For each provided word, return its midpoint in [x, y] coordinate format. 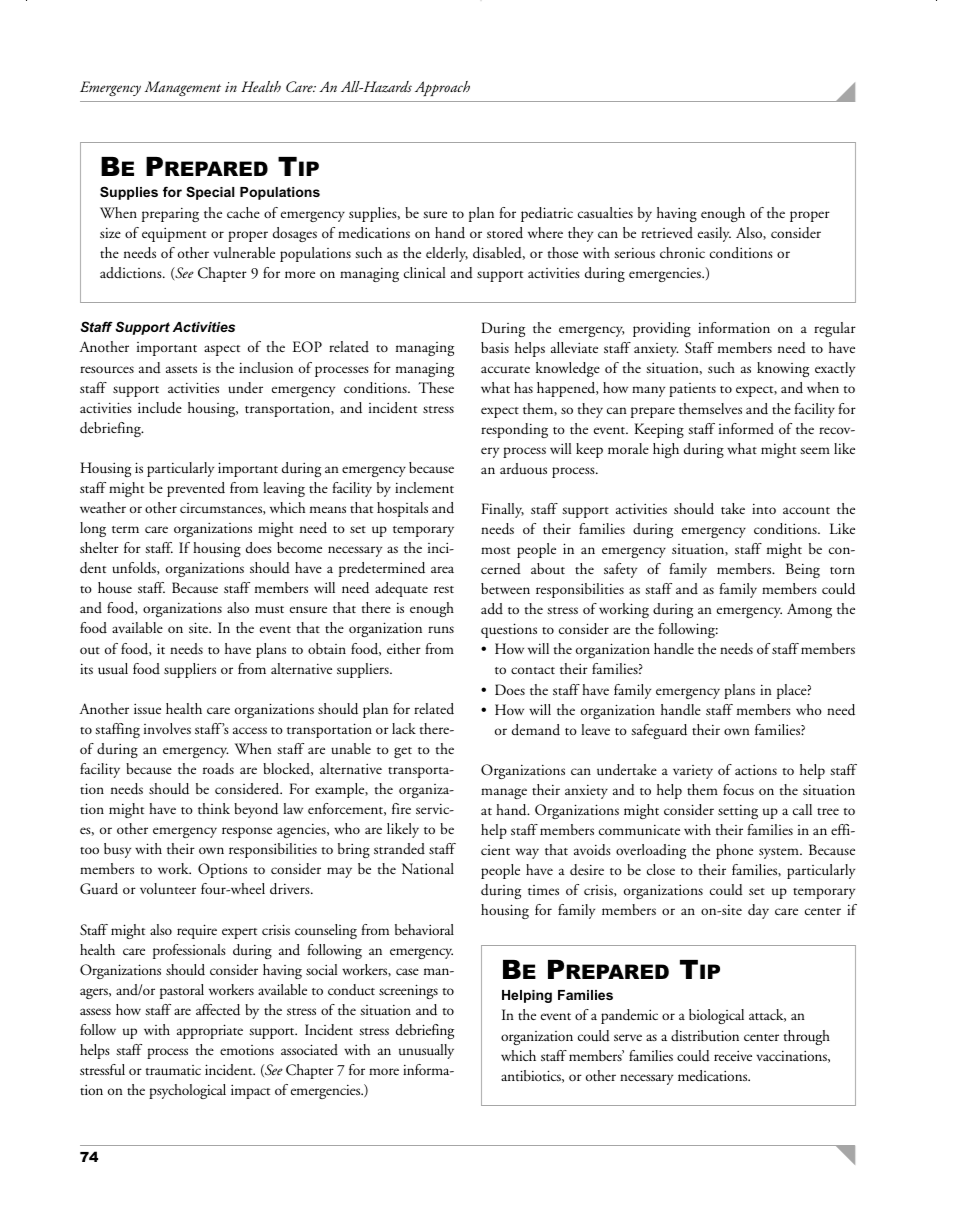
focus [738, 789]
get [403, 752]
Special [210, 193]
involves [167, 728]
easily [714, 234]
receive [733, 1055]
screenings [408, 991]
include [160, 408]
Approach [442, 88]
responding [514, 430]
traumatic [173, 1070]
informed [746, 428]
